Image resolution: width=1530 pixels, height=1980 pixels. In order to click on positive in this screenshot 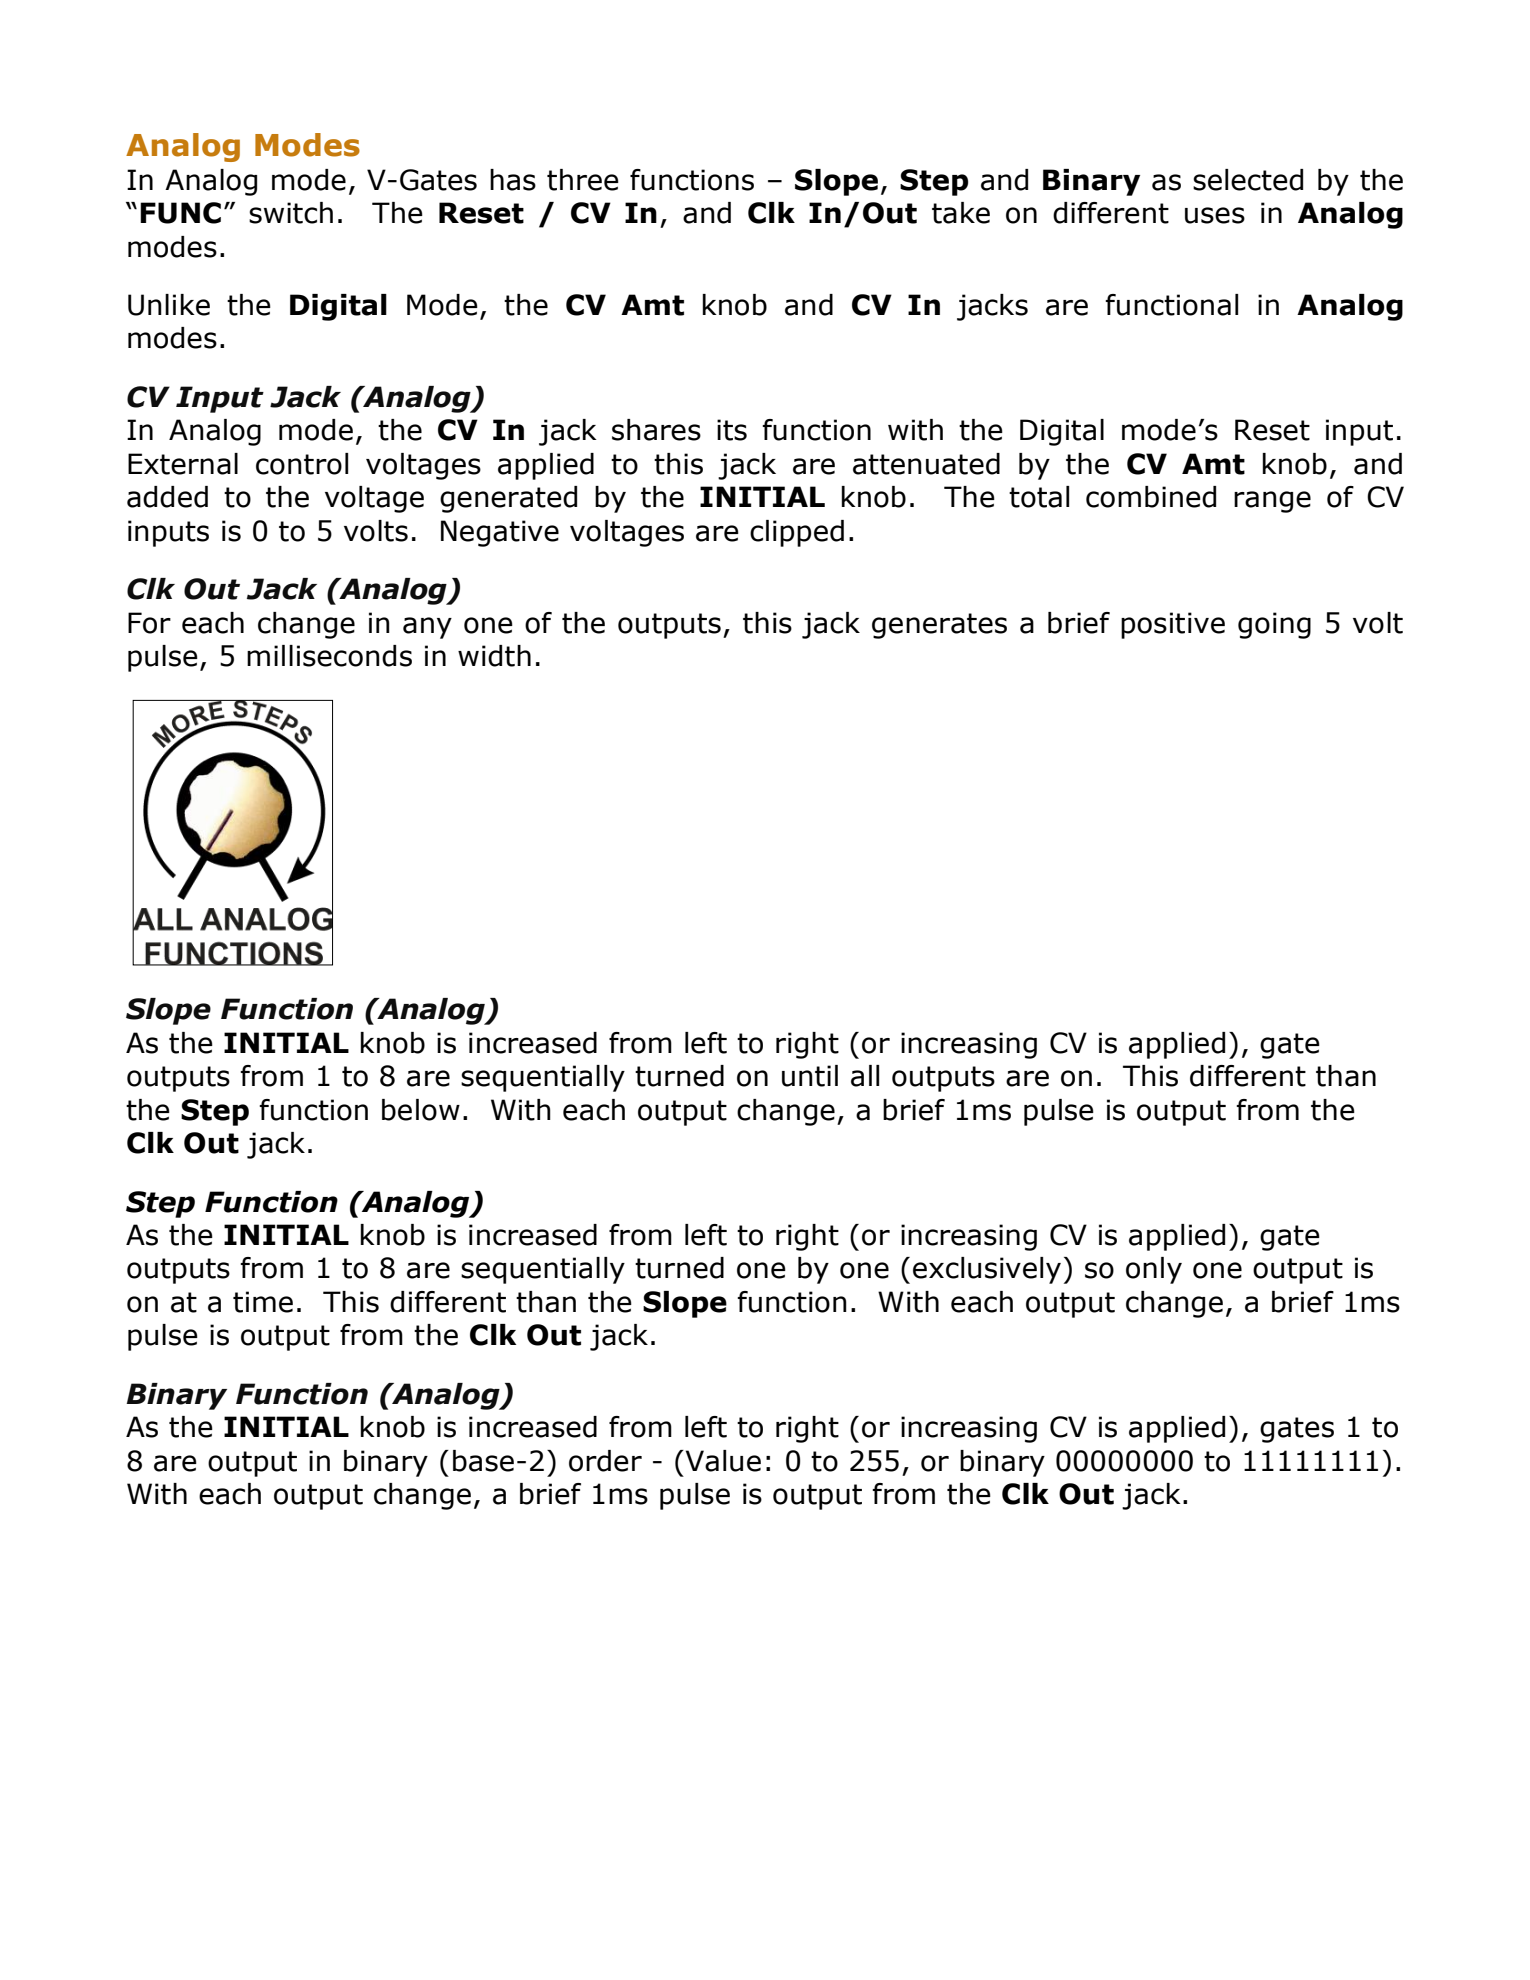, I will do `click(1173, 625)`.
